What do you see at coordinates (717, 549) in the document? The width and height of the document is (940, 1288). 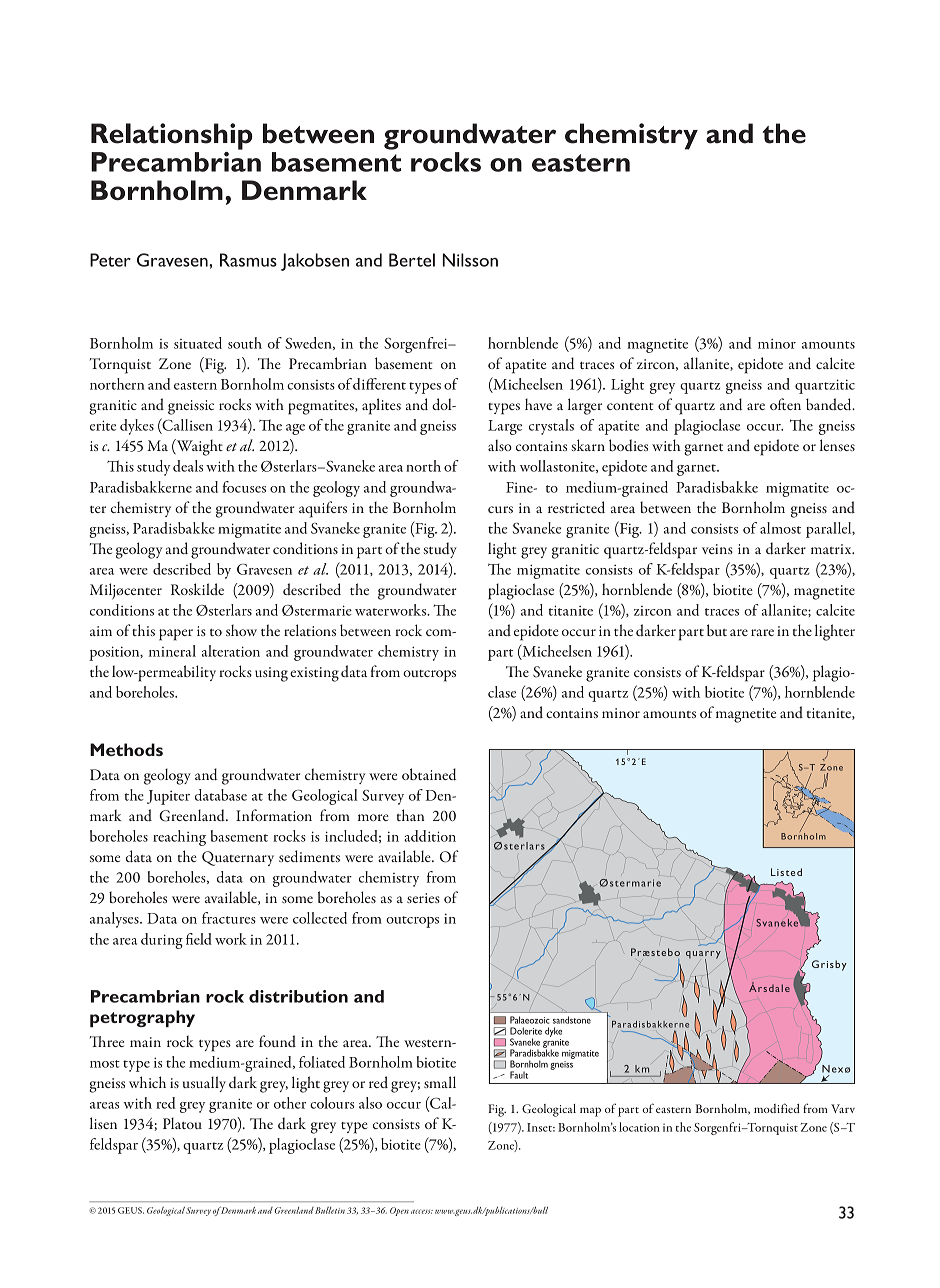 I see `veins` at bounding box center [717, 549].
